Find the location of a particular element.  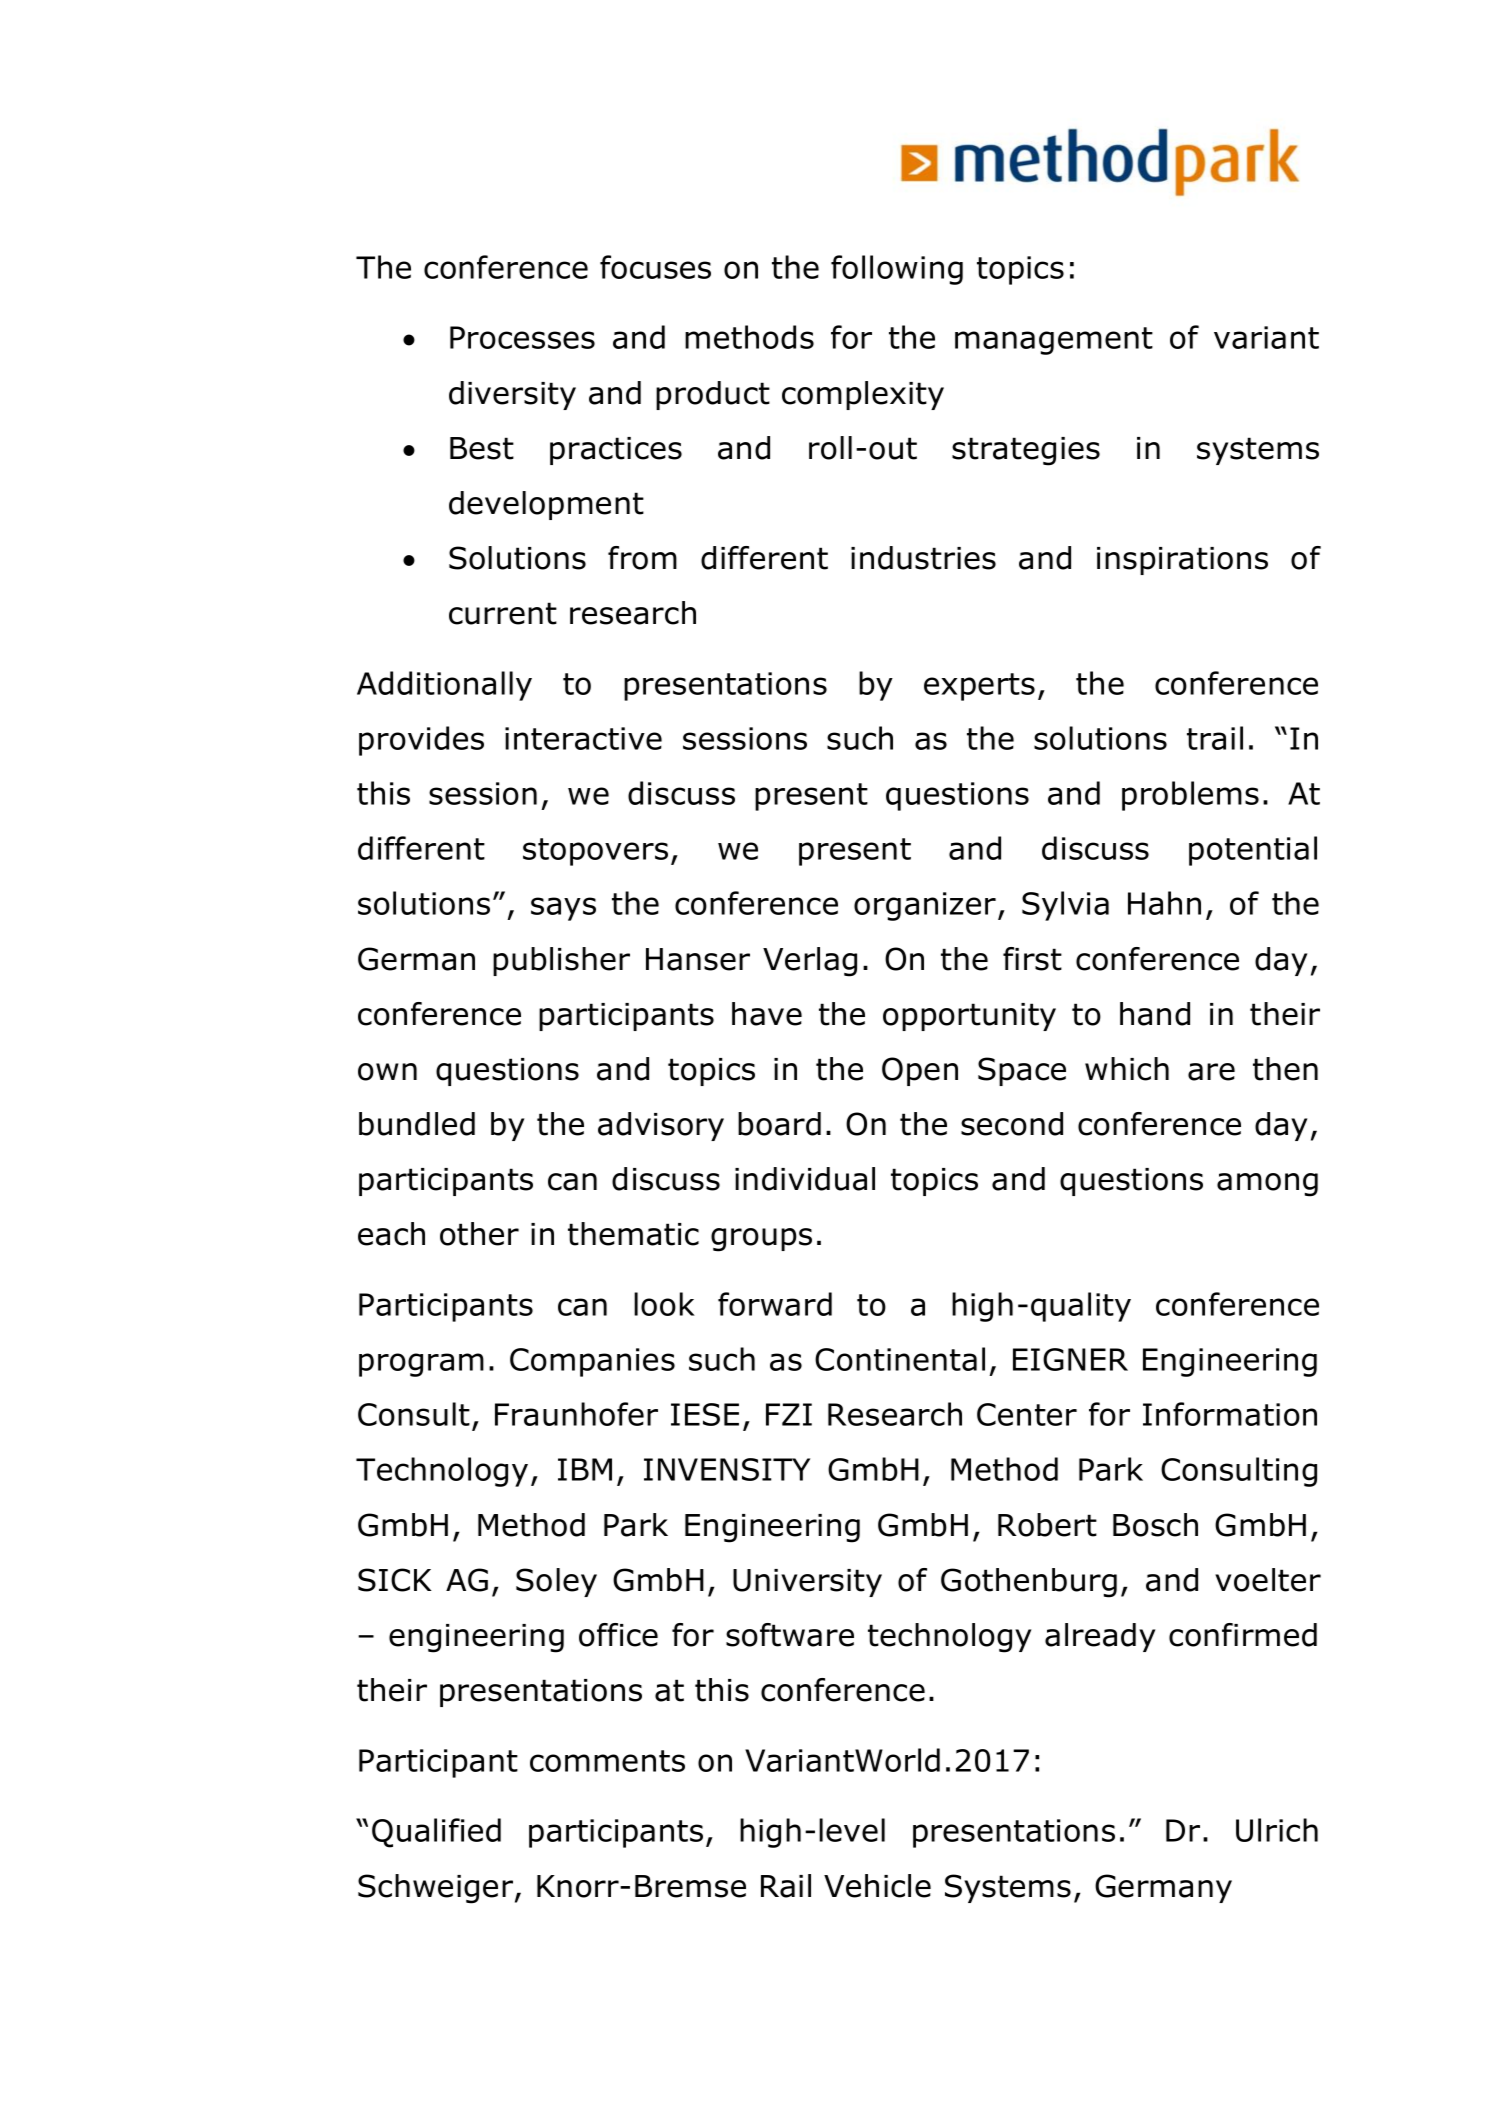

Qualified is located at coordinates (436, 1833).
